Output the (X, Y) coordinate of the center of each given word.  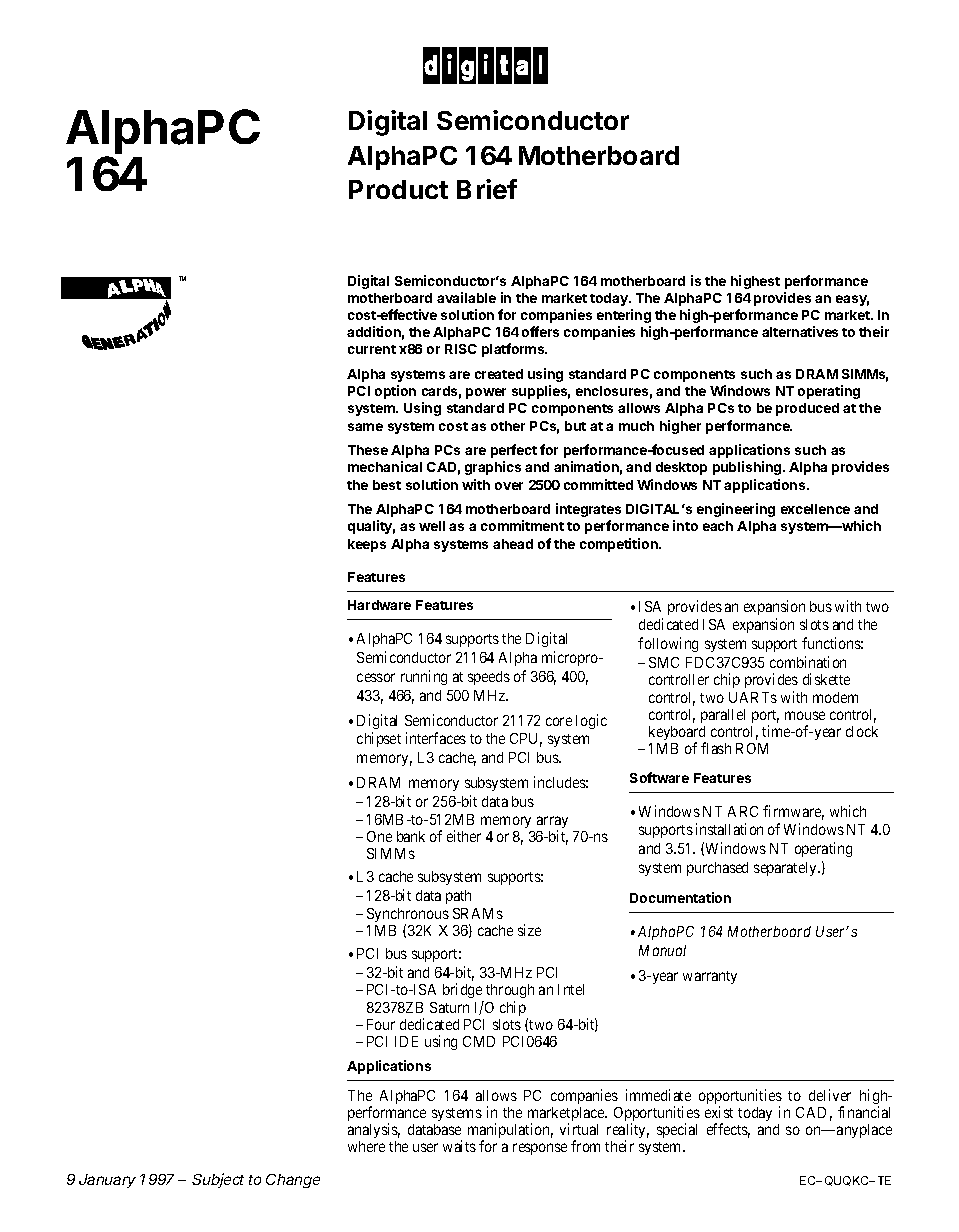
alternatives (800, 331)
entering (624, 316)
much (636, 426)
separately (786, 869)
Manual (662, 950)
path (458, 897)
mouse (805, 715)
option (395, 392)
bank (411, 836)
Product (398, 189)
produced (807, 409)
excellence (815, 509)
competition (620, 545)
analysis (374, 1132)
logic (591, 721)
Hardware (379, 605)
